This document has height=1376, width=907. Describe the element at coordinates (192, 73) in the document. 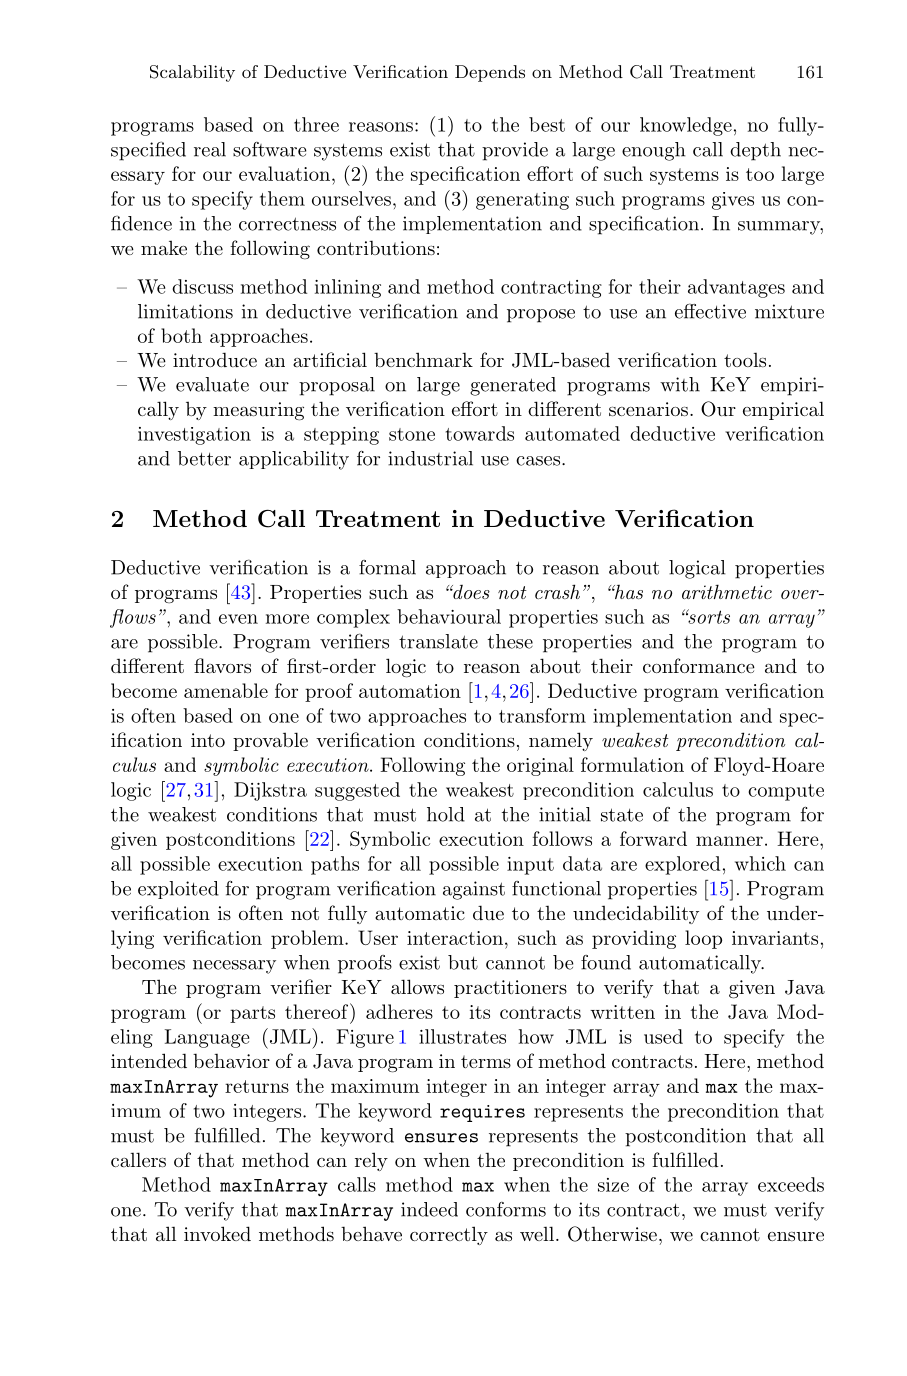

I see `Scalability` at that location.
